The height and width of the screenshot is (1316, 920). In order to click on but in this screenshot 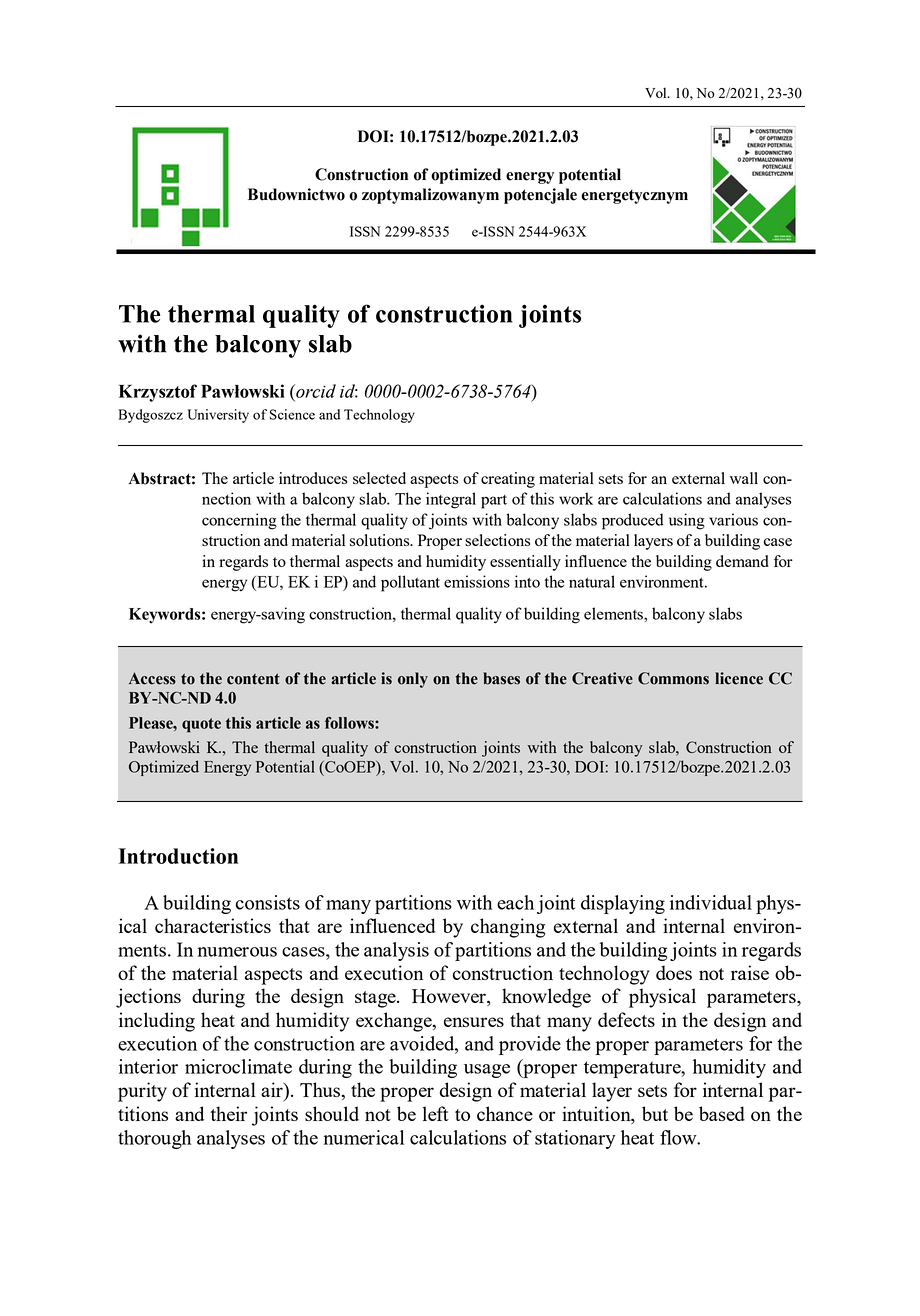, I will do `click(655, 1113)`.
